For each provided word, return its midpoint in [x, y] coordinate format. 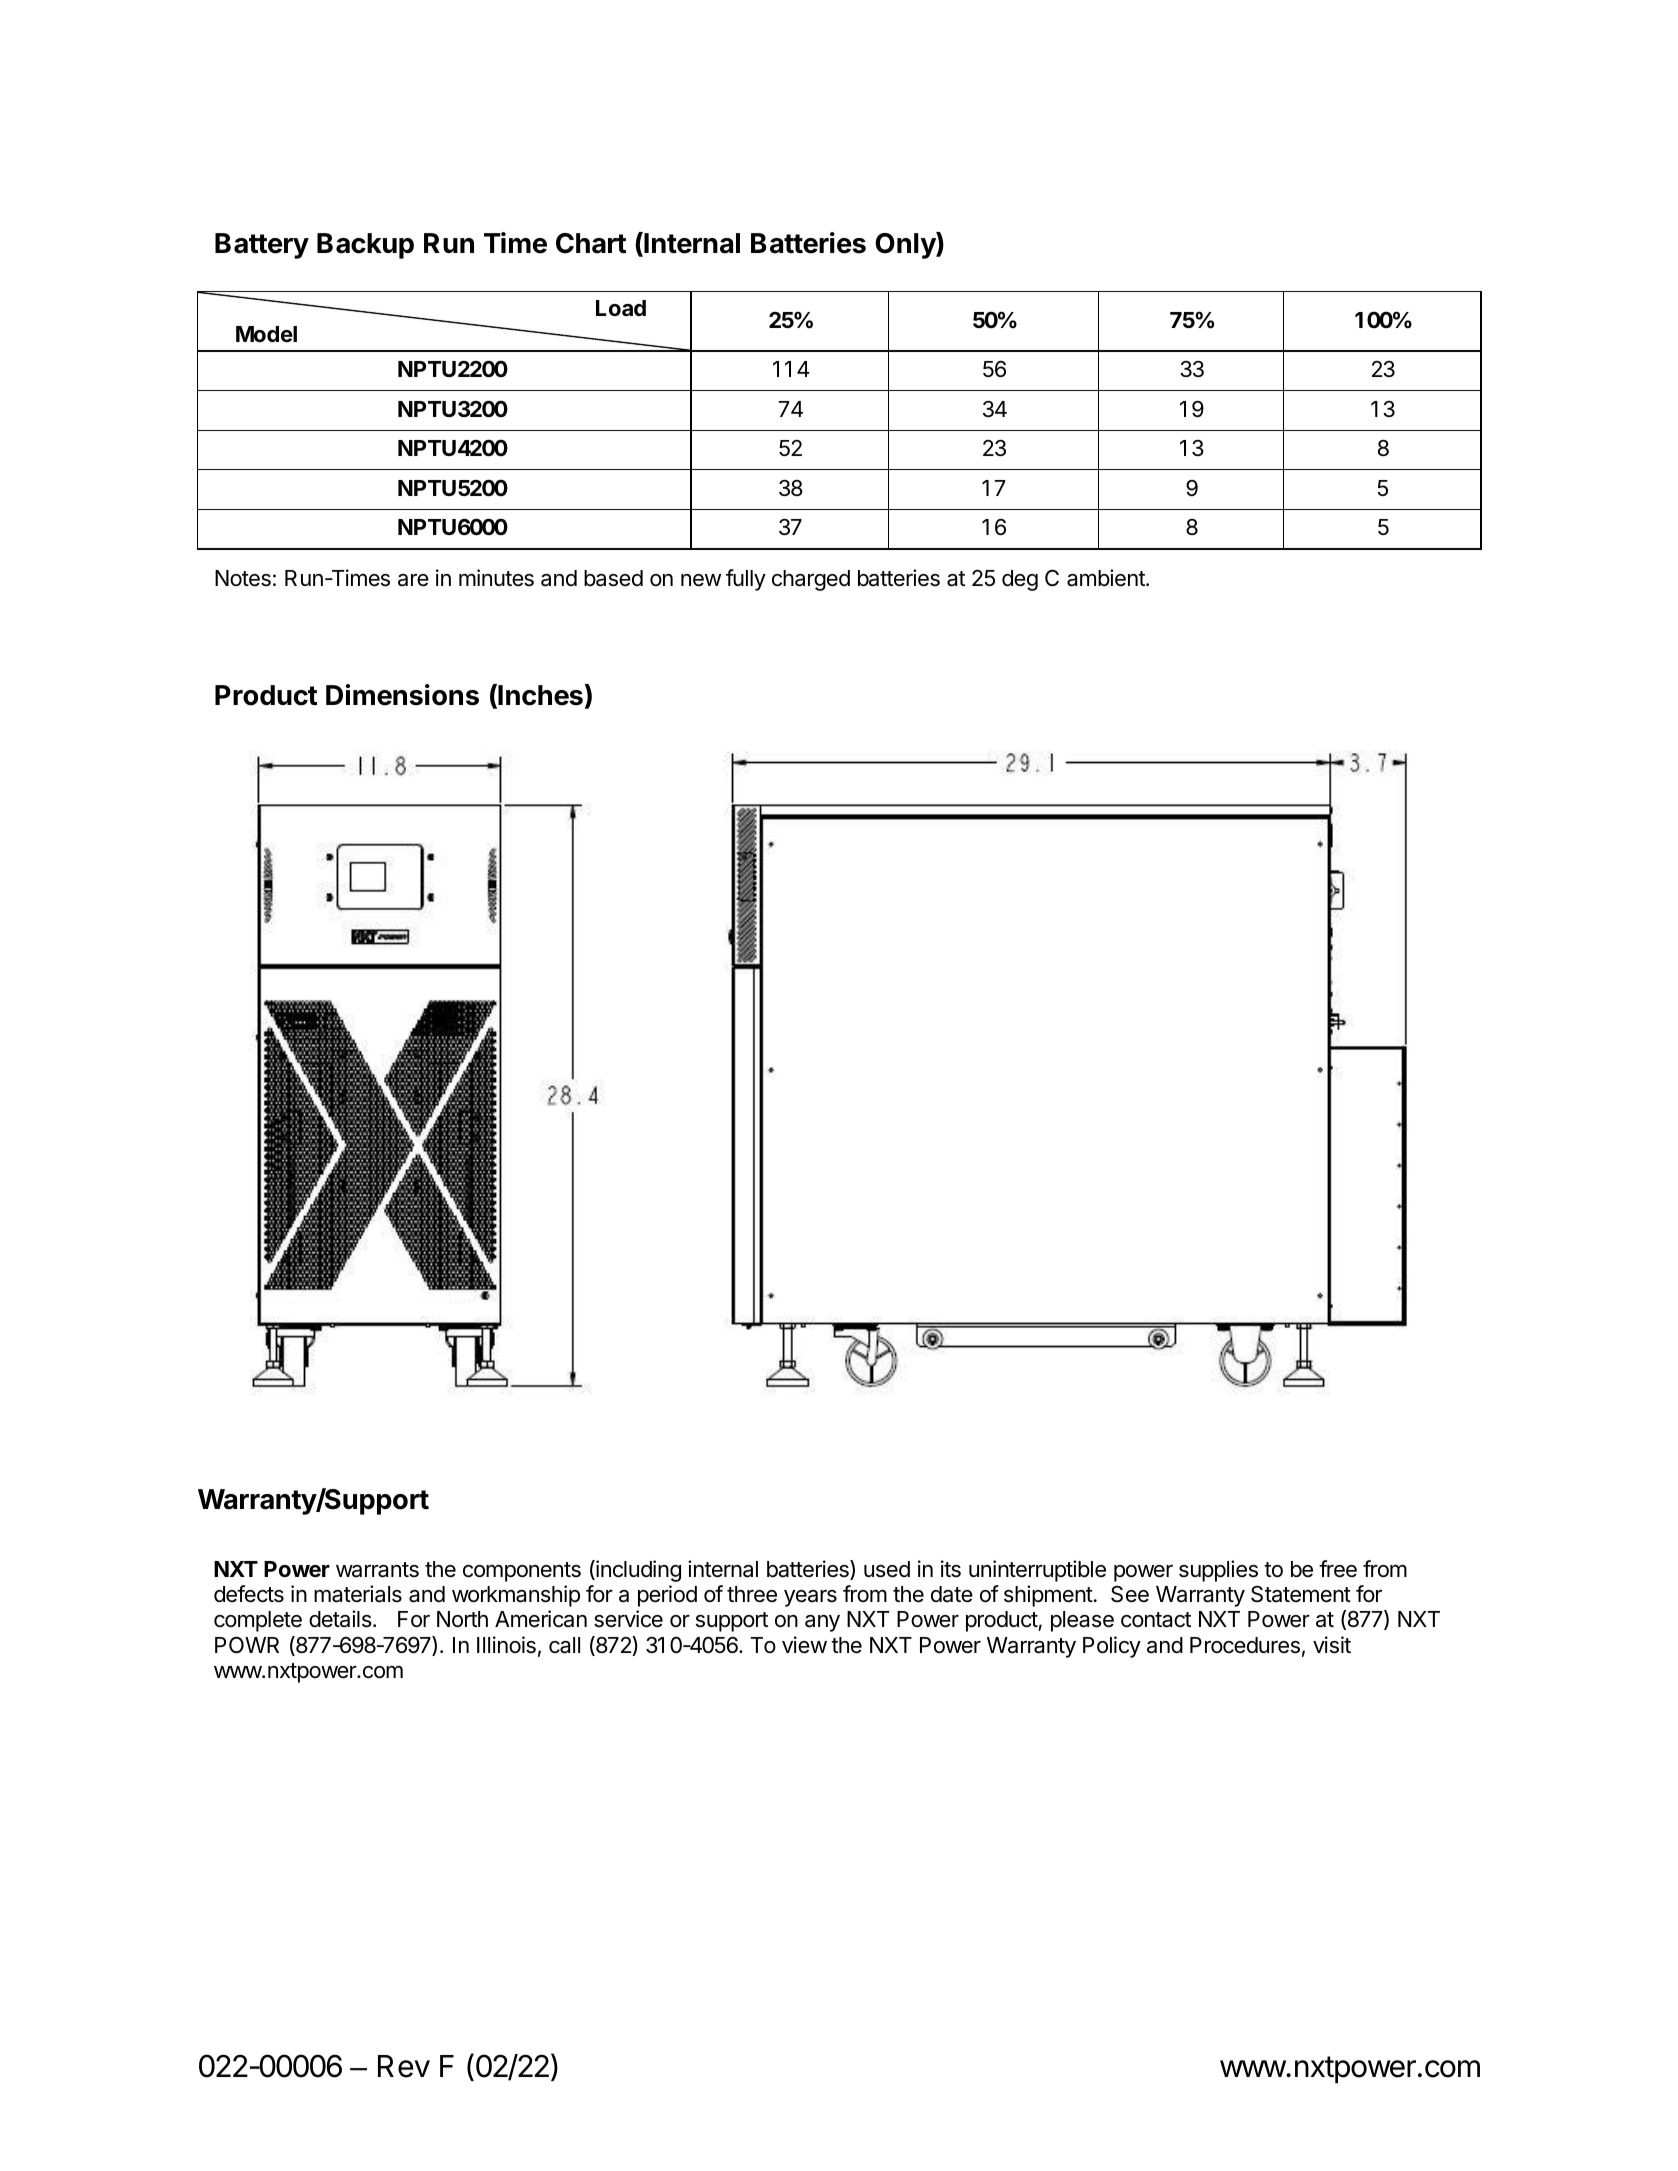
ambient [1107, 578]
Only [906, 245]
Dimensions [402, 695]
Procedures [1245, 1645]
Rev [404, 2066]
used [887, 1569]
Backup [365, 246]
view [804, 1645]
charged [811, 580]
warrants [377, 1570]
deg [1020, 580]
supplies [1218, 1571]
